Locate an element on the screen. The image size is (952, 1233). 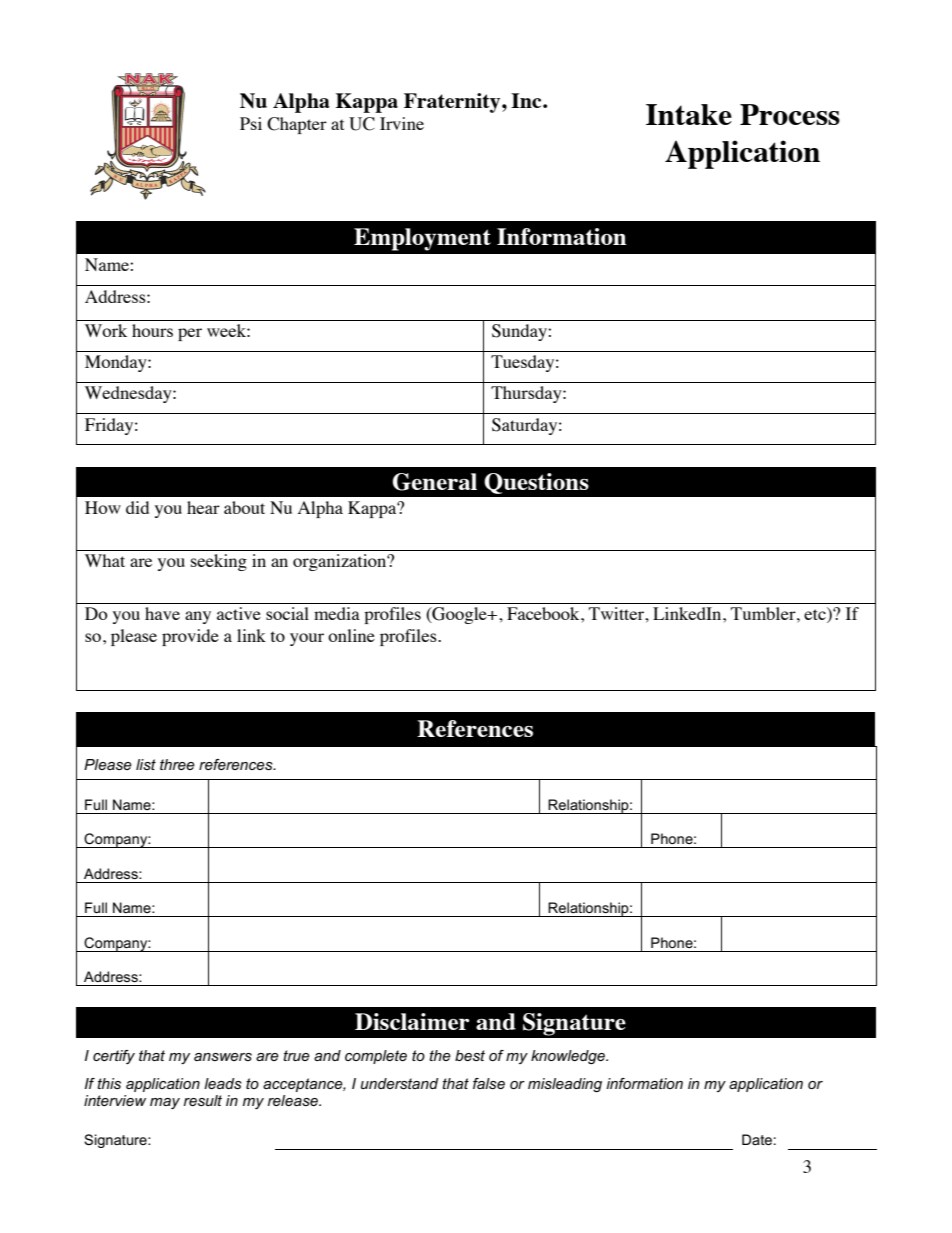
knowledge is located at coordinates (569, 1057).
